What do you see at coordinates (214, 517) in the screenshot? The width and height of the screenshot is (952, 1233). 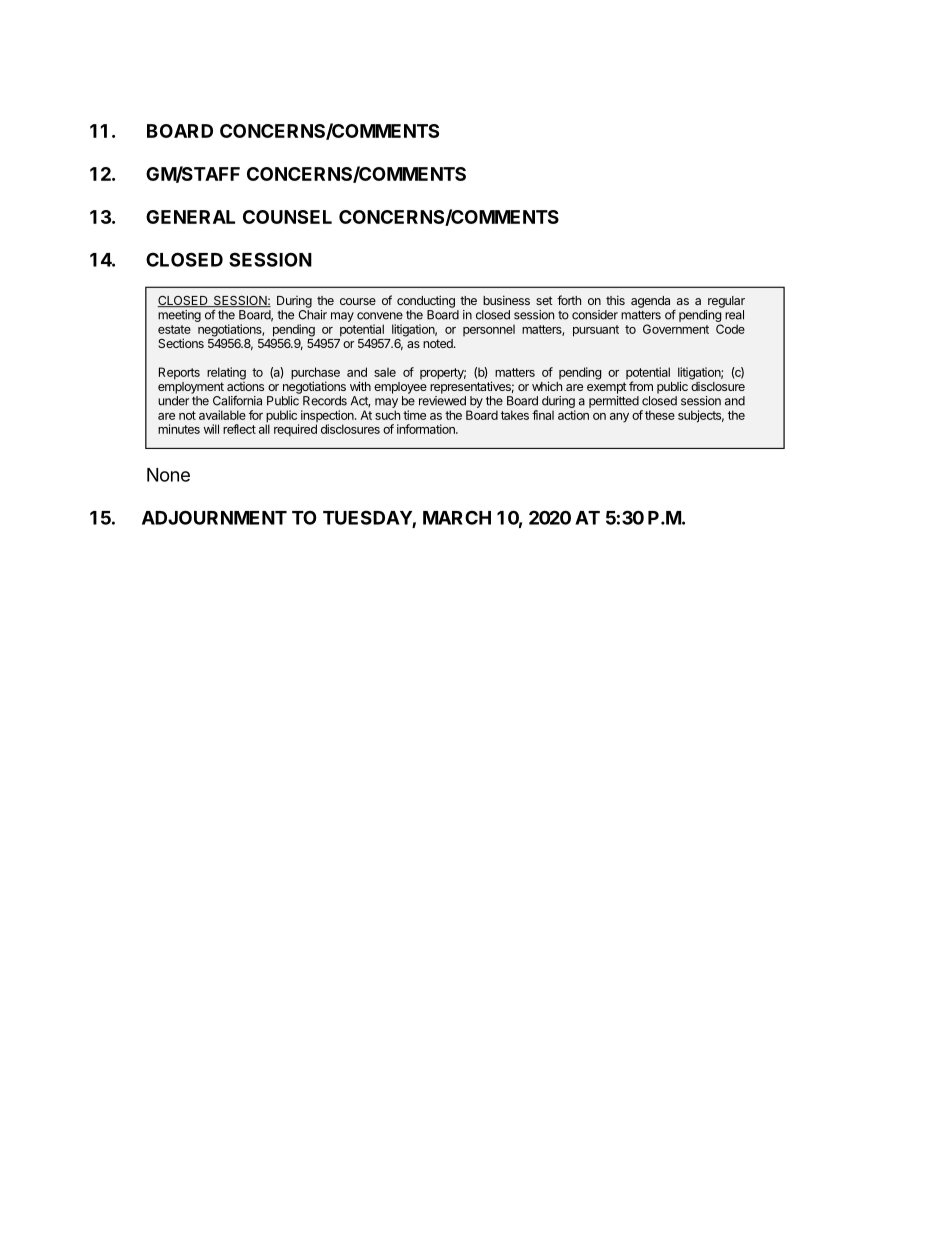 I see `ADJOURNMENT` at bounding box center [214, 517].
